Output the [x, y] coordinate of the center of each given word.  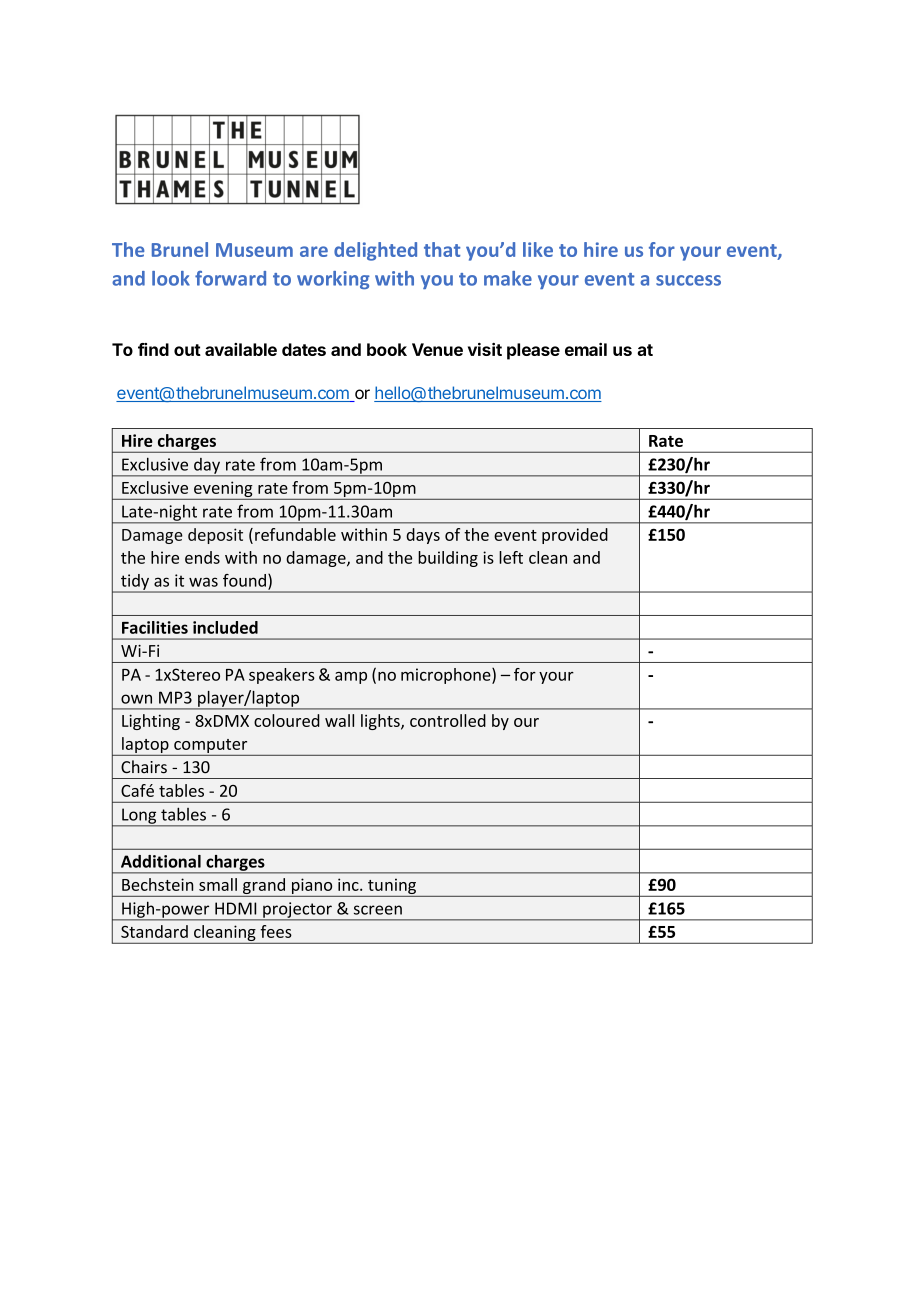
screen [378, 910]
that [442, 249]
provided [575, 536]
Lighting [151, 722]
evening [223, 490]
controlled [448, 720]
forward [230, 278]
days [423, 536]
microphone [447, 676]
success [688, 280]
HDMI [235, 908]
